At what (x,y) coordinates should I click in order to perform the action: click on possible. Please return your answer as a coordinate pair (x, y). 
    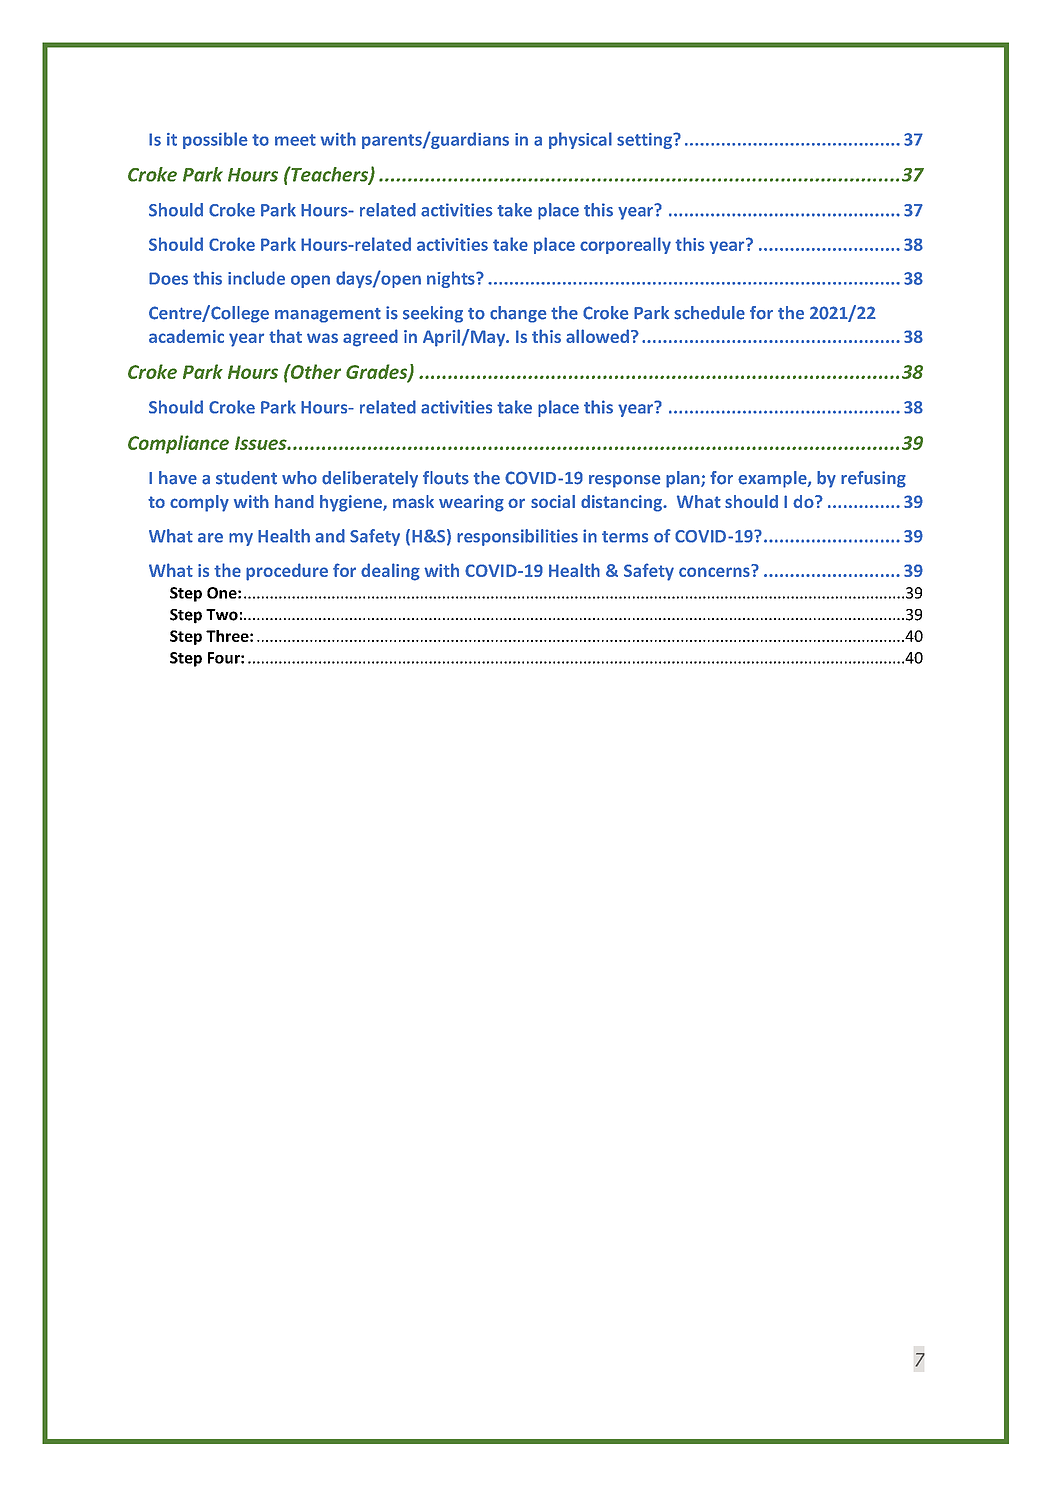
    Looking at the image, I should click on (215, 140).
